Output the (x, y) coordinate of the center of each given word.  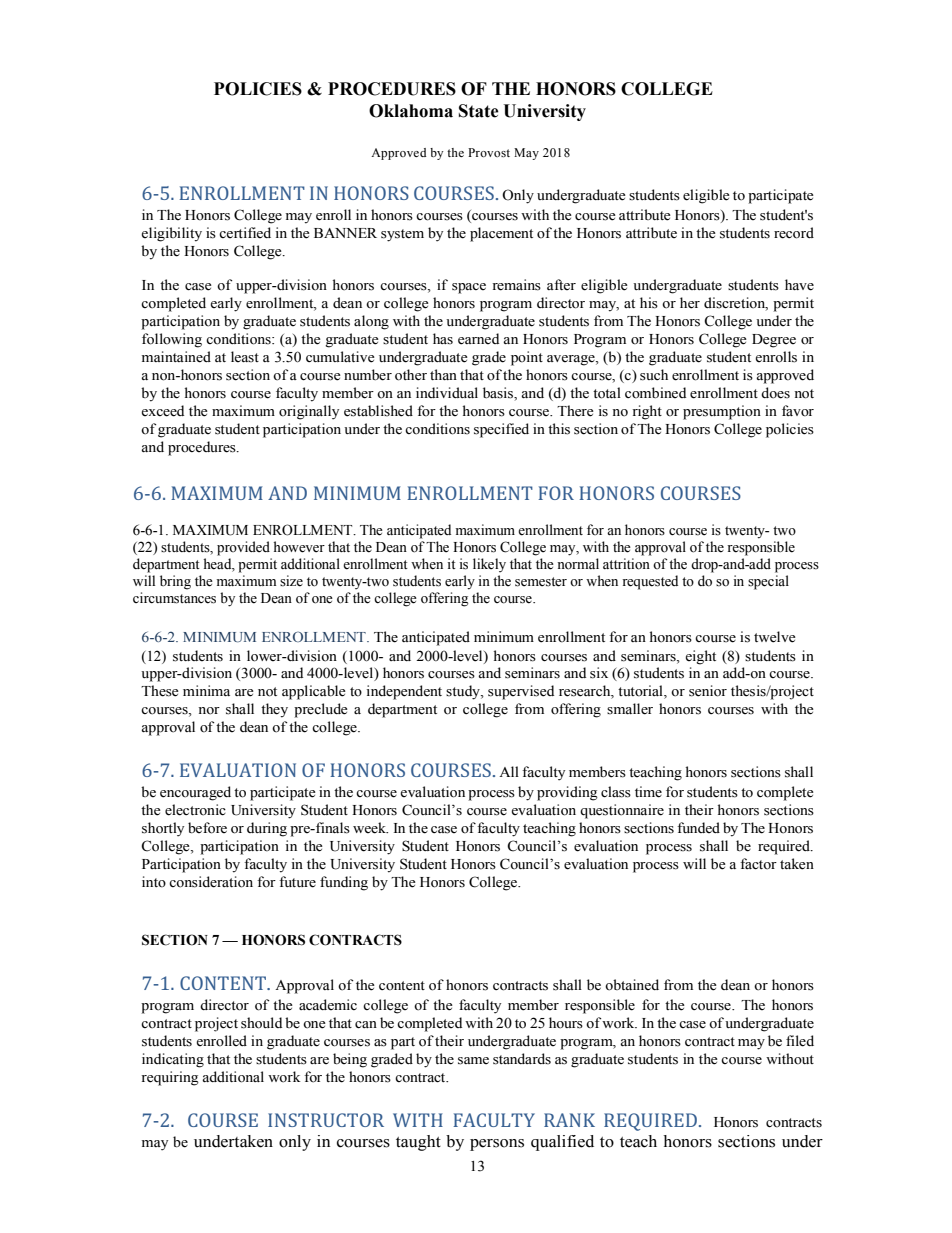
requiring (170, 1078)
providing (567, 793)
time (648, 792)
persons (497, 1145)
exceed (162, 411)
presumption (722, 412)
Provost (489, 152)
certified (245, 232)
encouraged (195, 793)
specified (501, 430)
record (794, 233)
